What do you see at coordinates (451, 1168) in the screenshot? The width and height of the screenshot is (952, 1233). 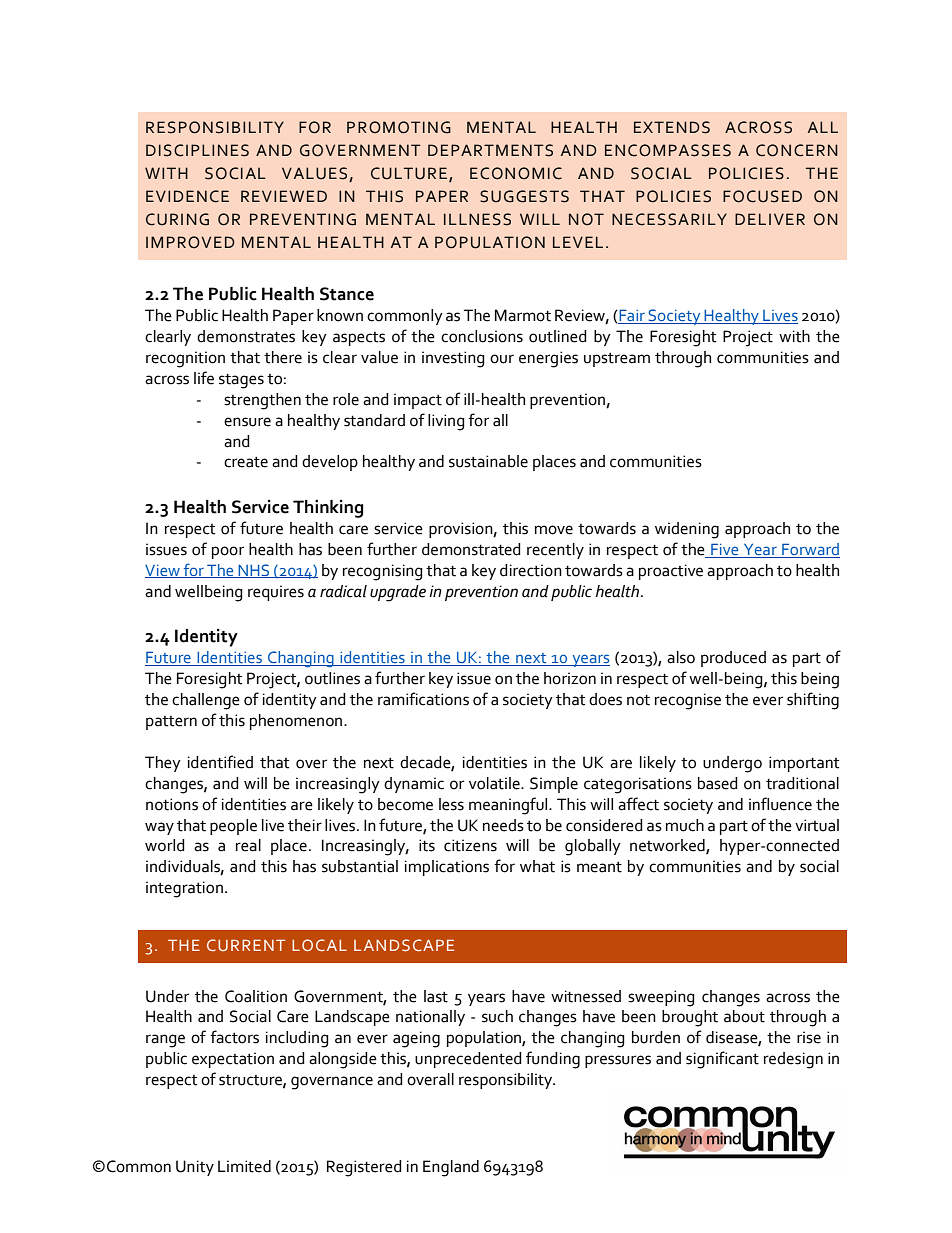 I see `England` at bounding box center [451, 1168].
